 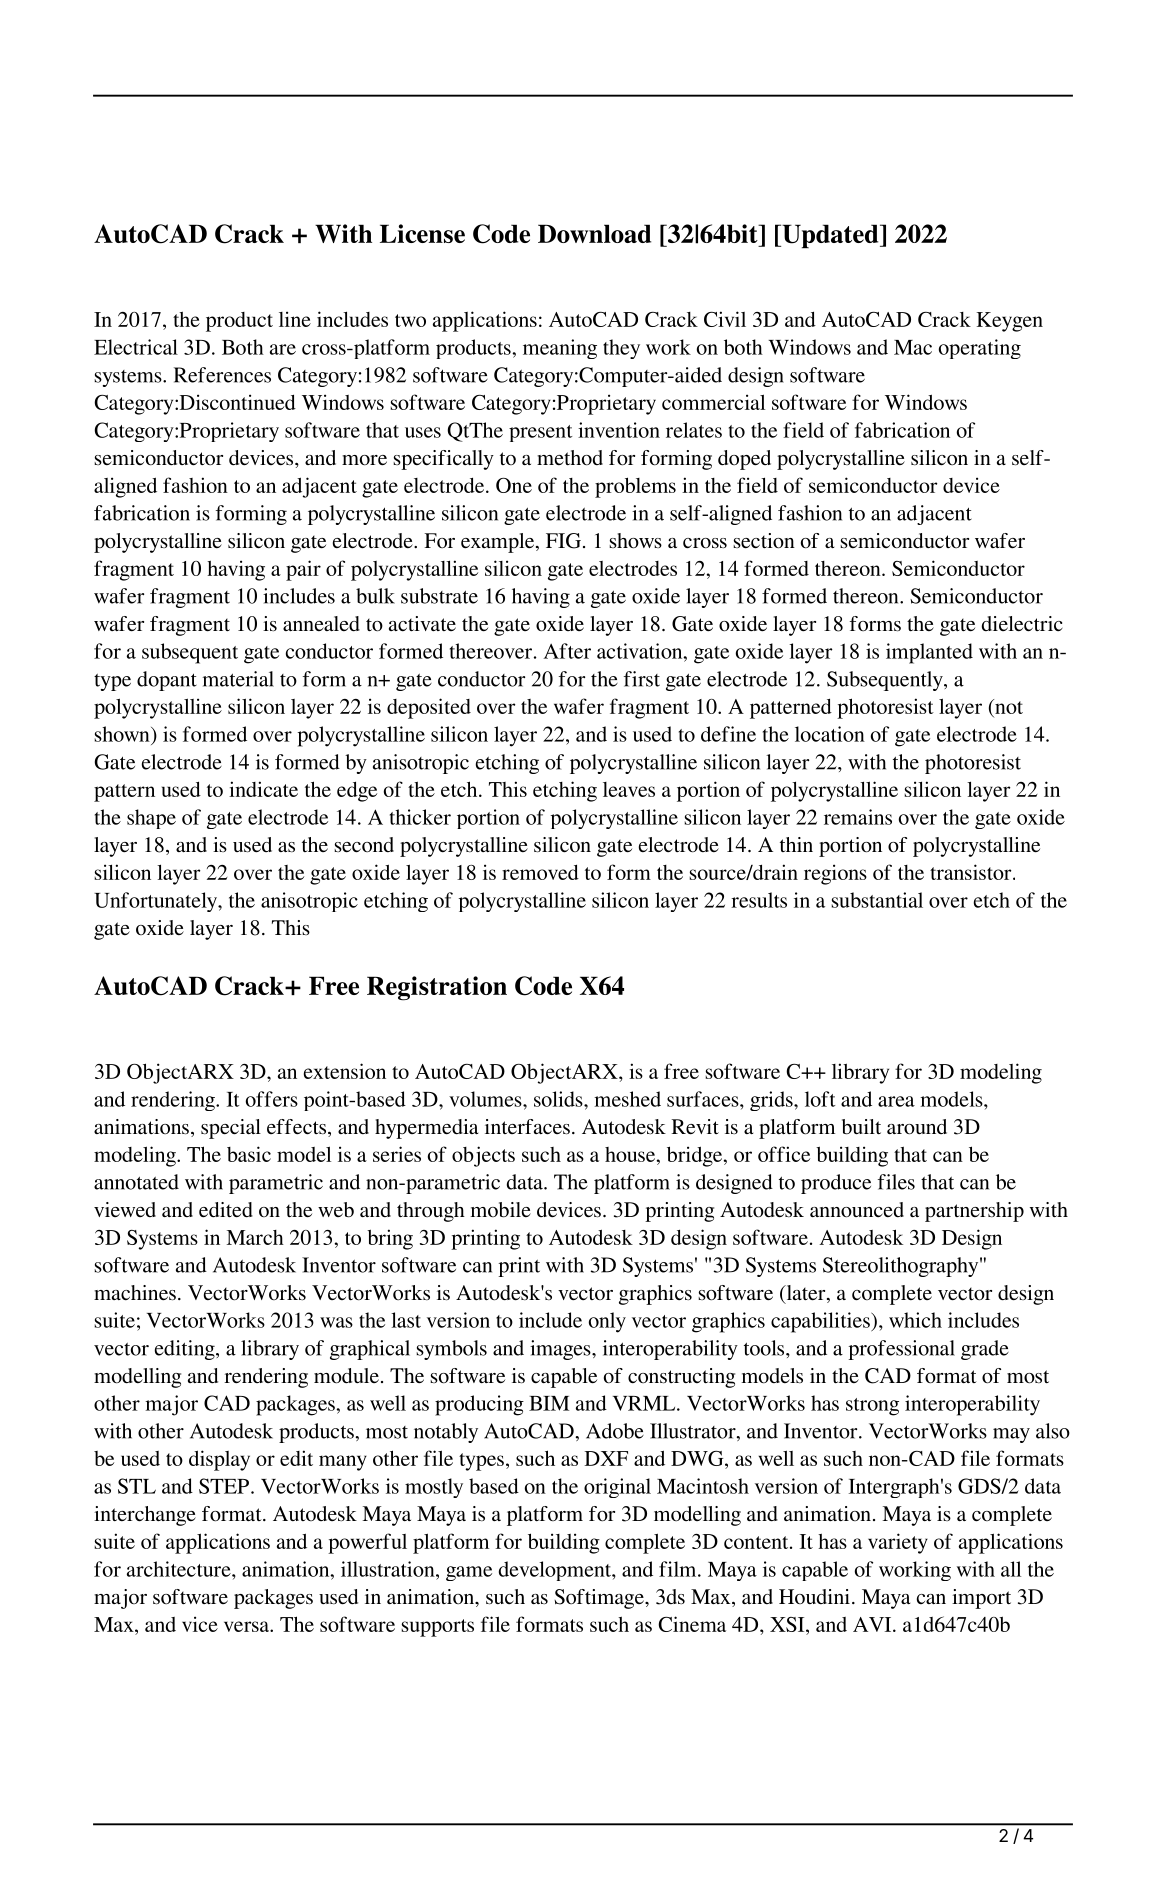 What do you see at coordinates (917, 1127) in the page?
I see `around` at bounding box center [917, 1127].
